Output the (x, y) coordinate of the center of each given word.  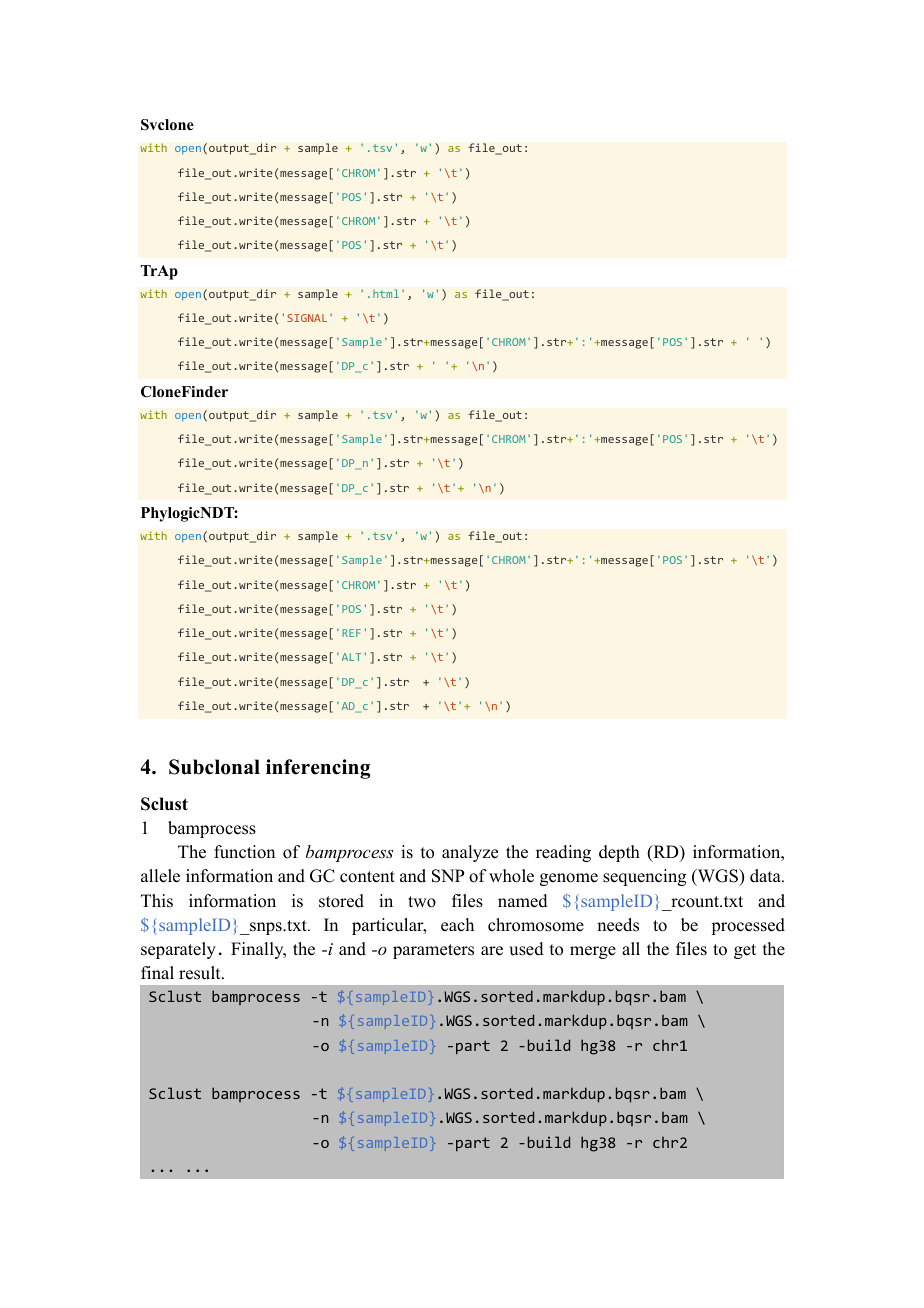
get (745, 951)
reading (563, 853)
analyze (470, 853)
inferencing (318, 769)
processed (748, 926)
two (422, 902)
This (157, 901)
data (766, 876)
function (244, 852)
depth (619, 853)
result (201, 973)
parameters (433, 951)
